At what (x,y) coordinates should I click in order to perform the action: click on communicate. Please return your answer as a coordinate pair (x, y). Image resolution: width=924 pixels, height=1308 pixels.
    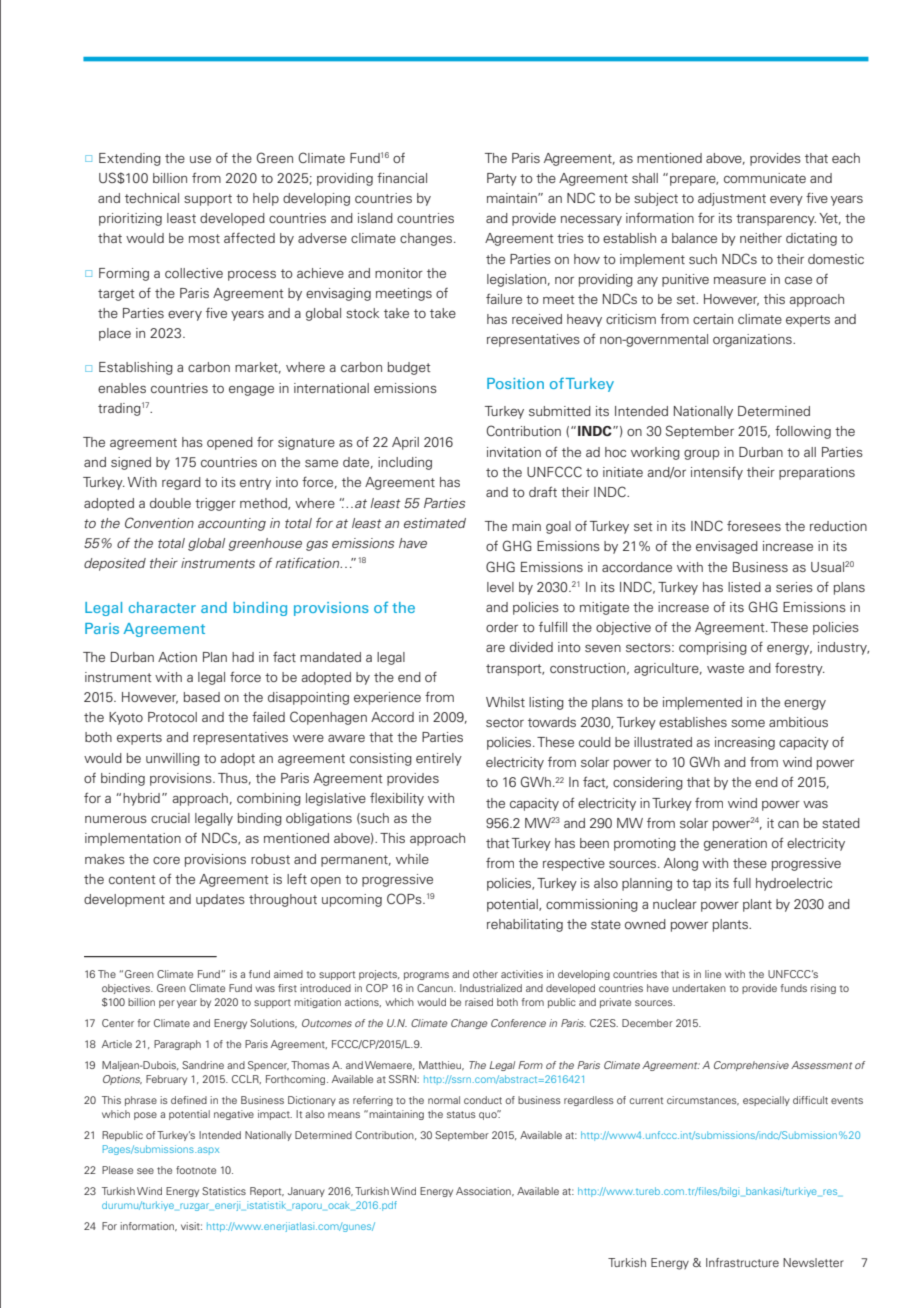
    Looking at the image, I should click on (765, 178).
